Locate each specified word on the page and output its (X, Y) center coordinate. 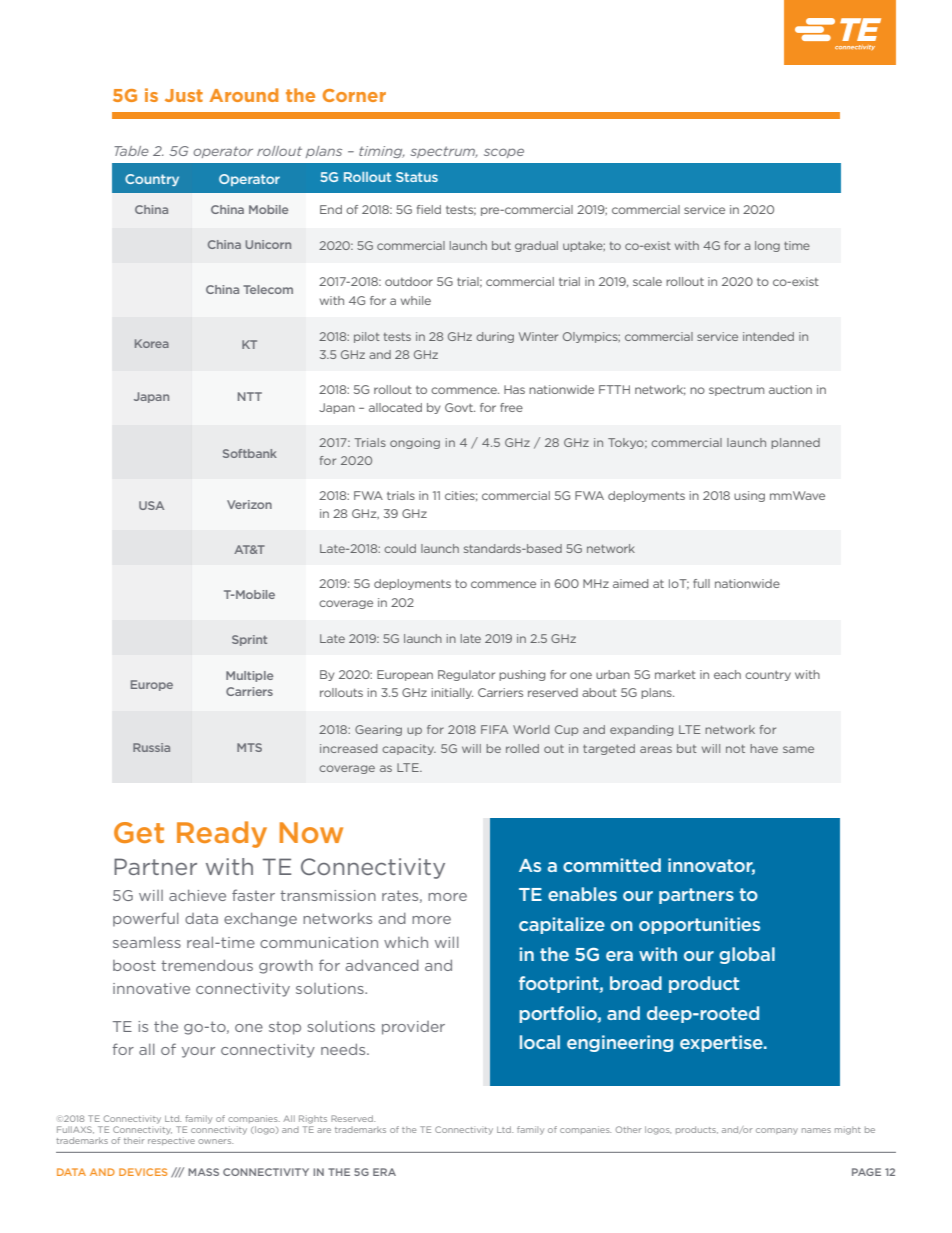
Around (244, 95)
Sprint (249, 640)
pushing (522, 675)
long (767, 246)
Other (629, 1129)
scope (504, 153)
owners (215, 1141)
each (727, 674)
